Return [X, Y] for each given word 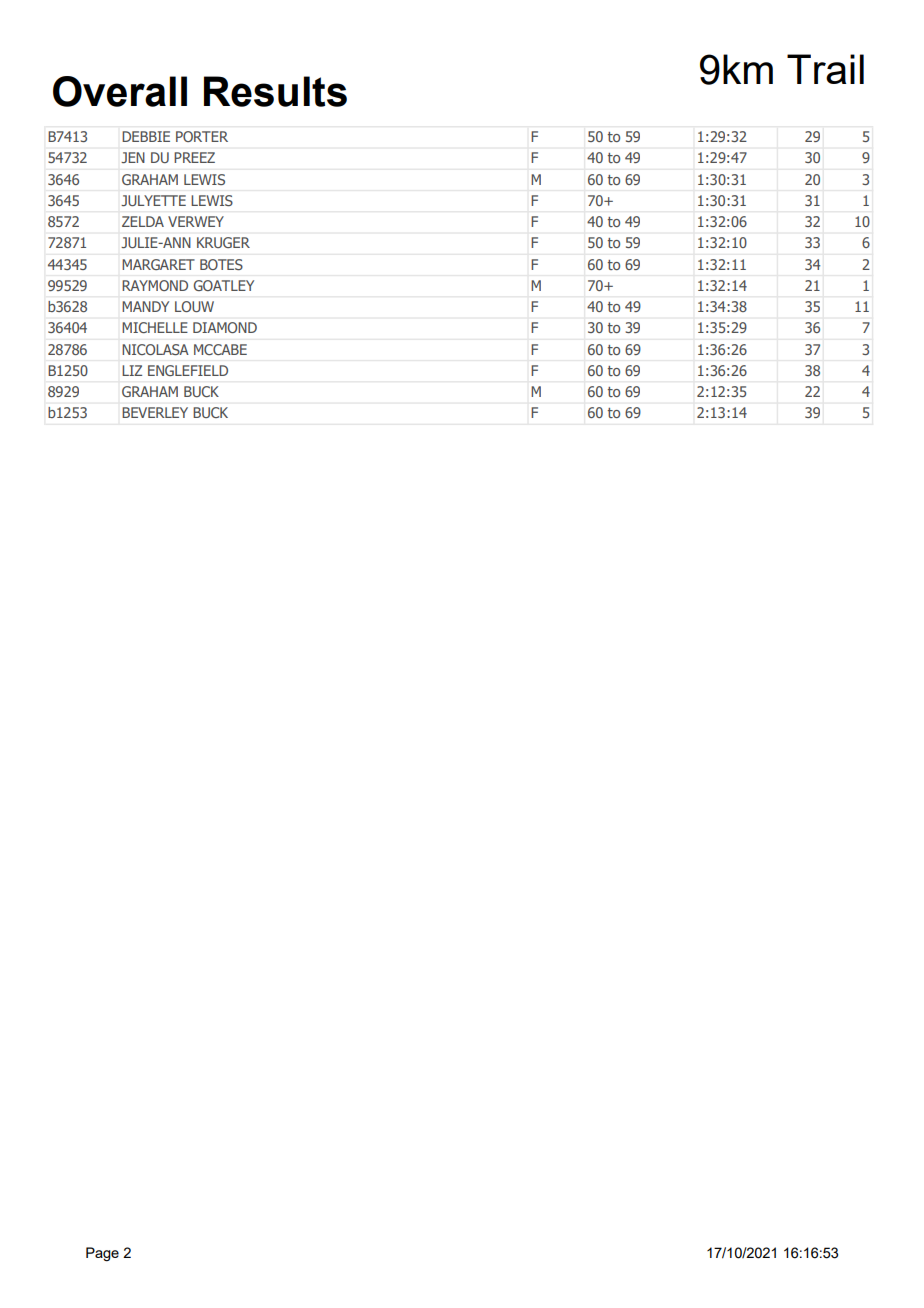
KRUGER [223, 242]
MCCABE [220, 349]
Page [102, 1254]
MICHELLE [155, 327]
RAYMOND [155, 285]
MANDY [145, 306]
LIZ [132, 370]
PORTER [202, 136]
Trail [825, 69]
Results [275, 91]
